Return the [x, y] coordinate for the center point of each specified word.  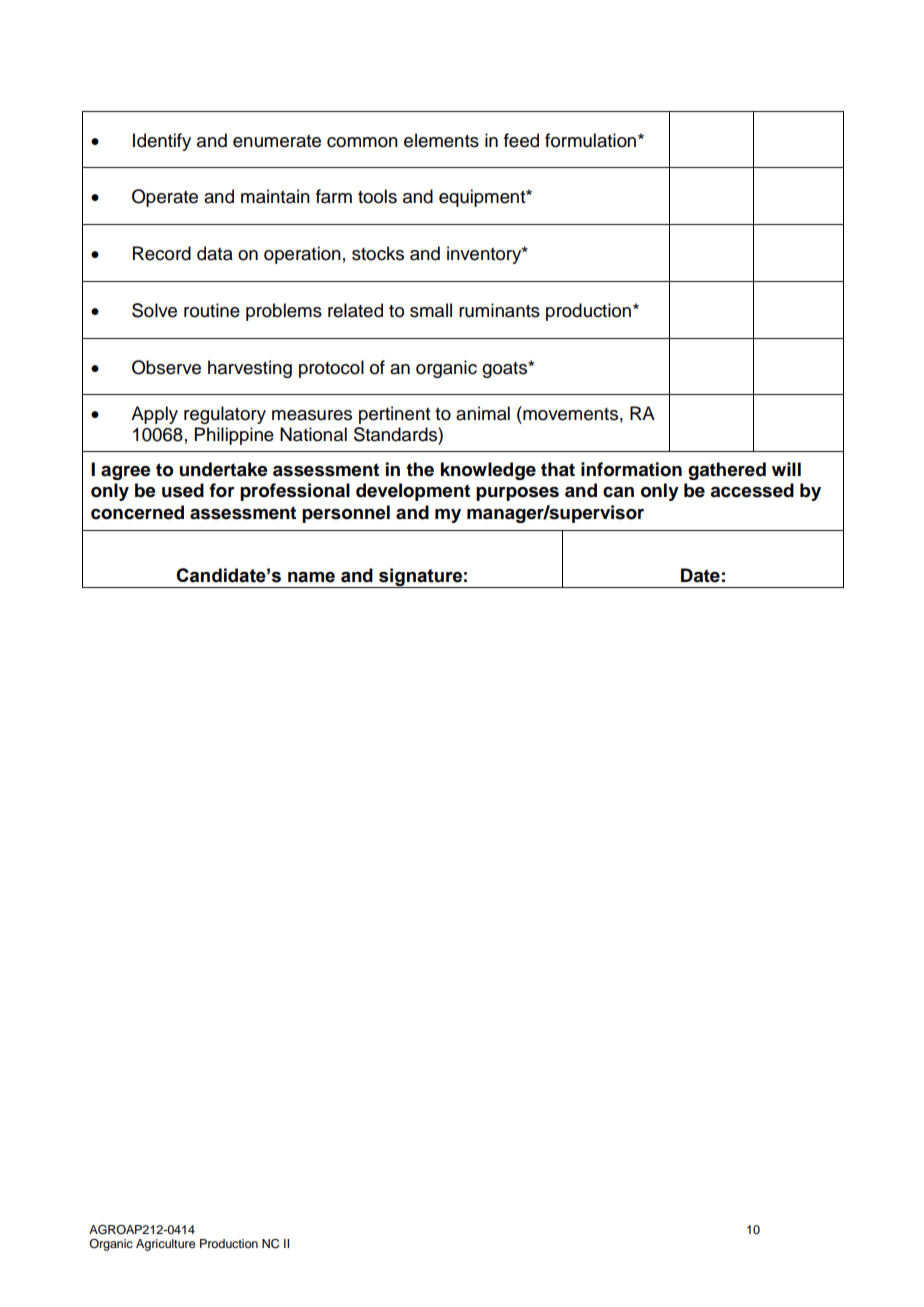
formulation [592, 140]
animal [483, 413]
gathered [727, 471]
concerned [137, 512]
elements [441, 140]
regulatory [225, 415]
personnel [346, 514]
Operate [165, 198]
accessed [752, 490]
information [631, 469]
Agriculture [165, 1245]
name [311, 577]
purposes [517, 494]
